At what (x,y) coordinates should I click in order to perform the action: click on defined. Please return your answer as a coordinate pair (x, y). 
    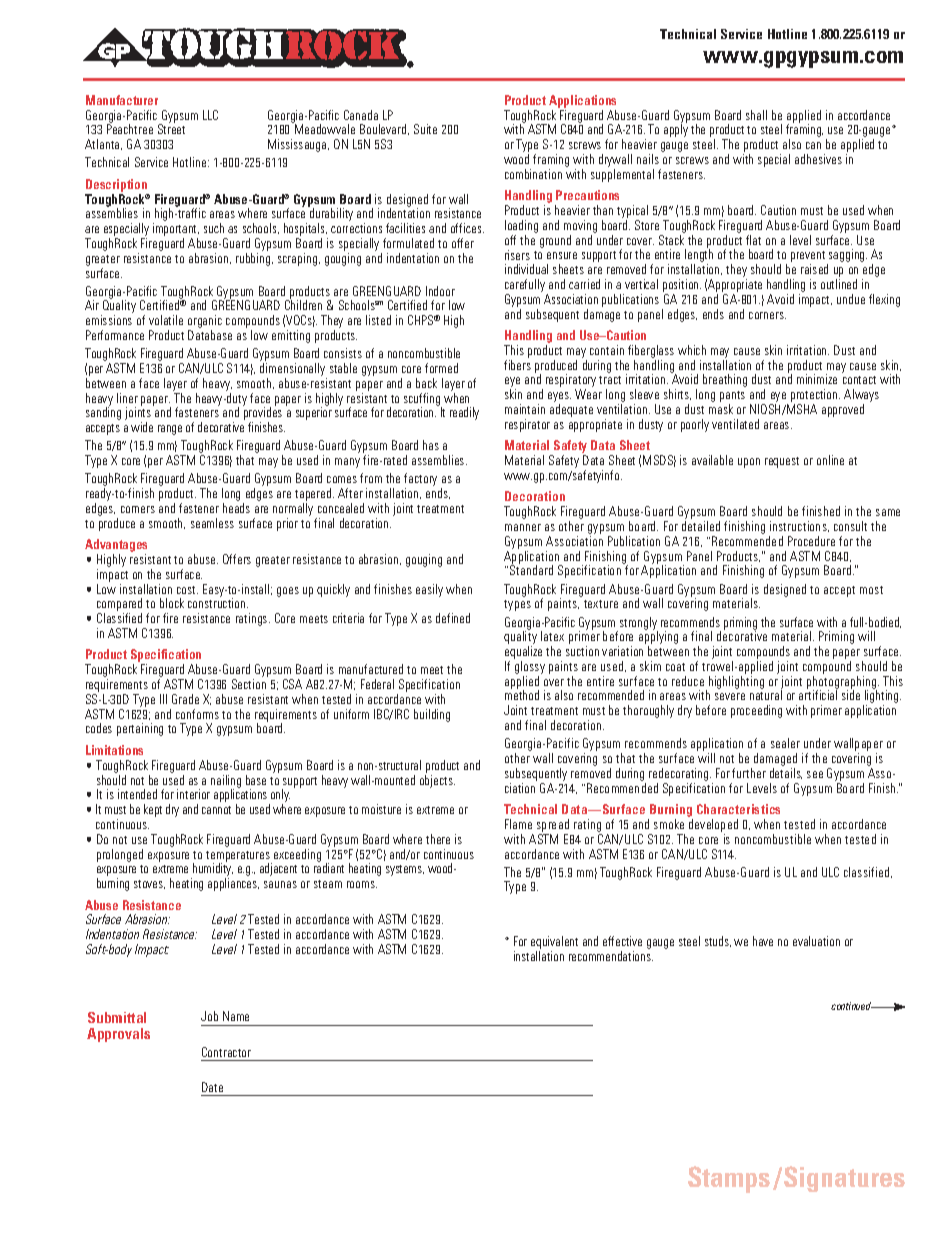
    Looking at the image, I should click on (453, 618).
